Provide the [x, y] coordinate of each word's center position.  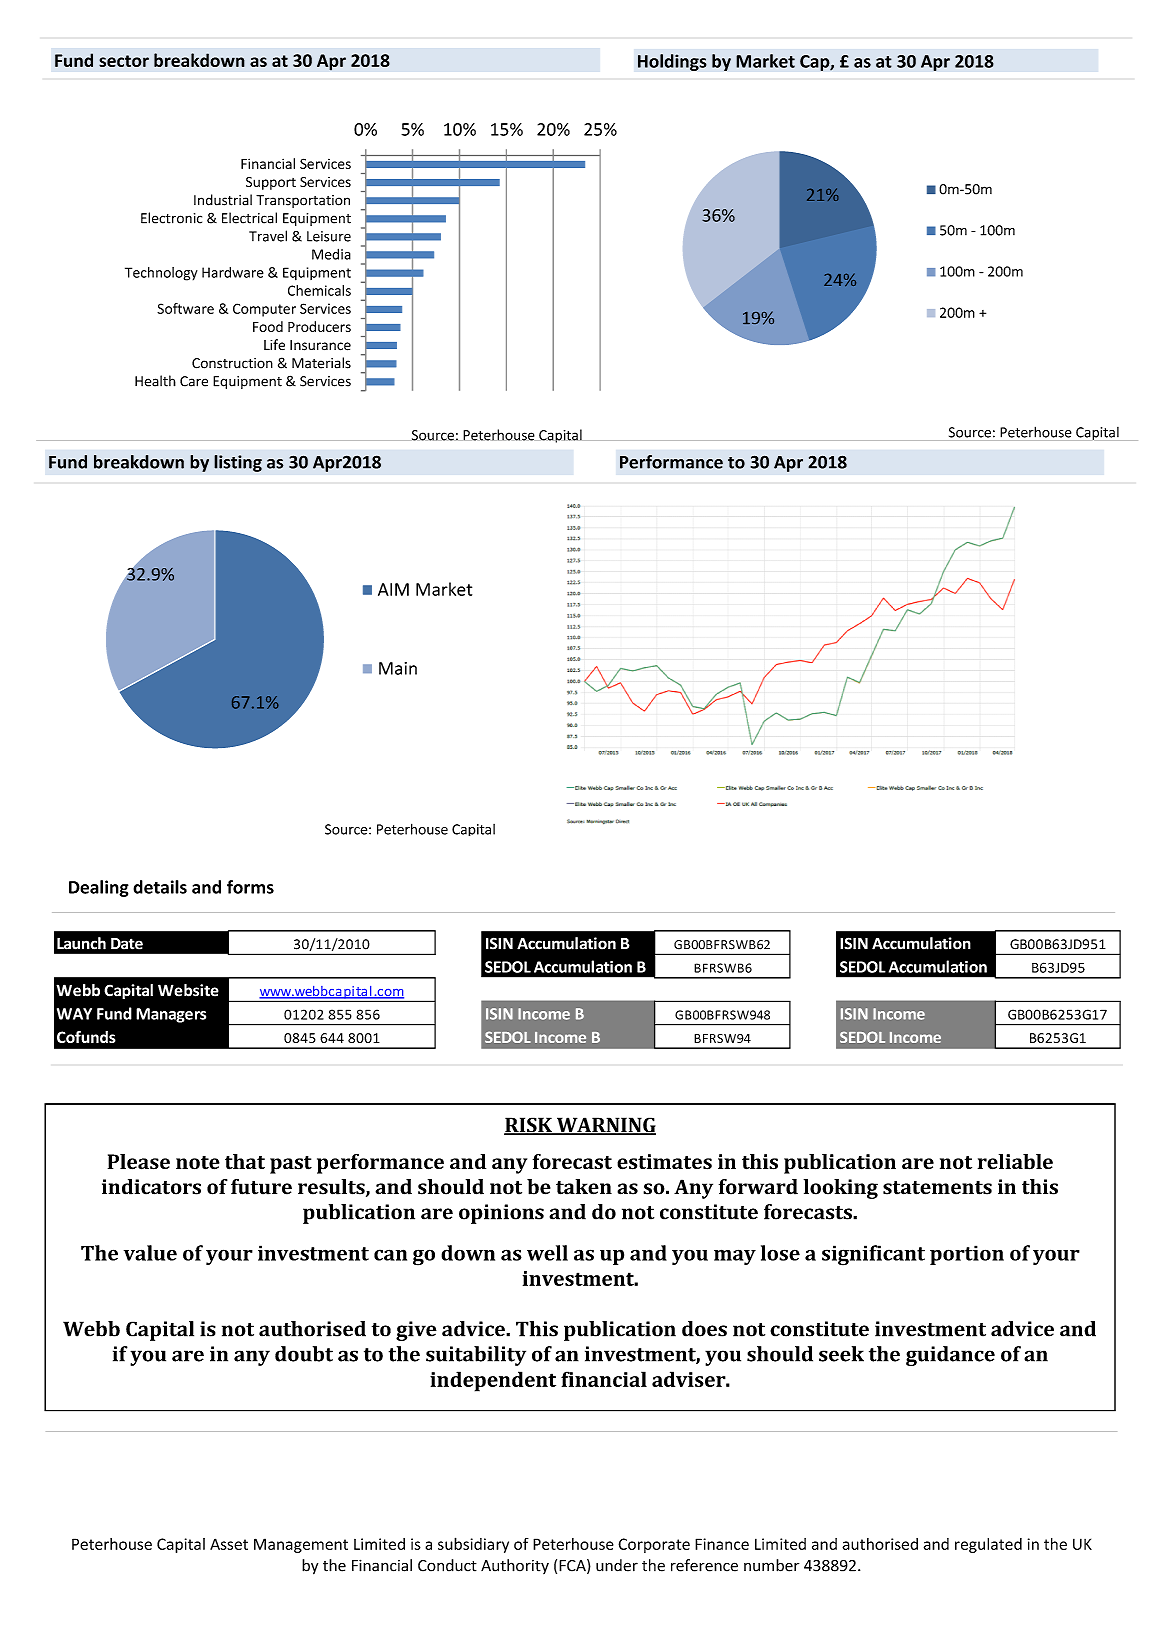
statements [937, 1188]
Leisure [329, 236]
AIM [393, 589]
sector [124, 61]
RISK [529, 1126]
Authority [515, 1566]
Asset [229, 1544]
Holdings [672, 62]
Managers [171, 1015]
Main [398, 668]
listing [238, 463]
